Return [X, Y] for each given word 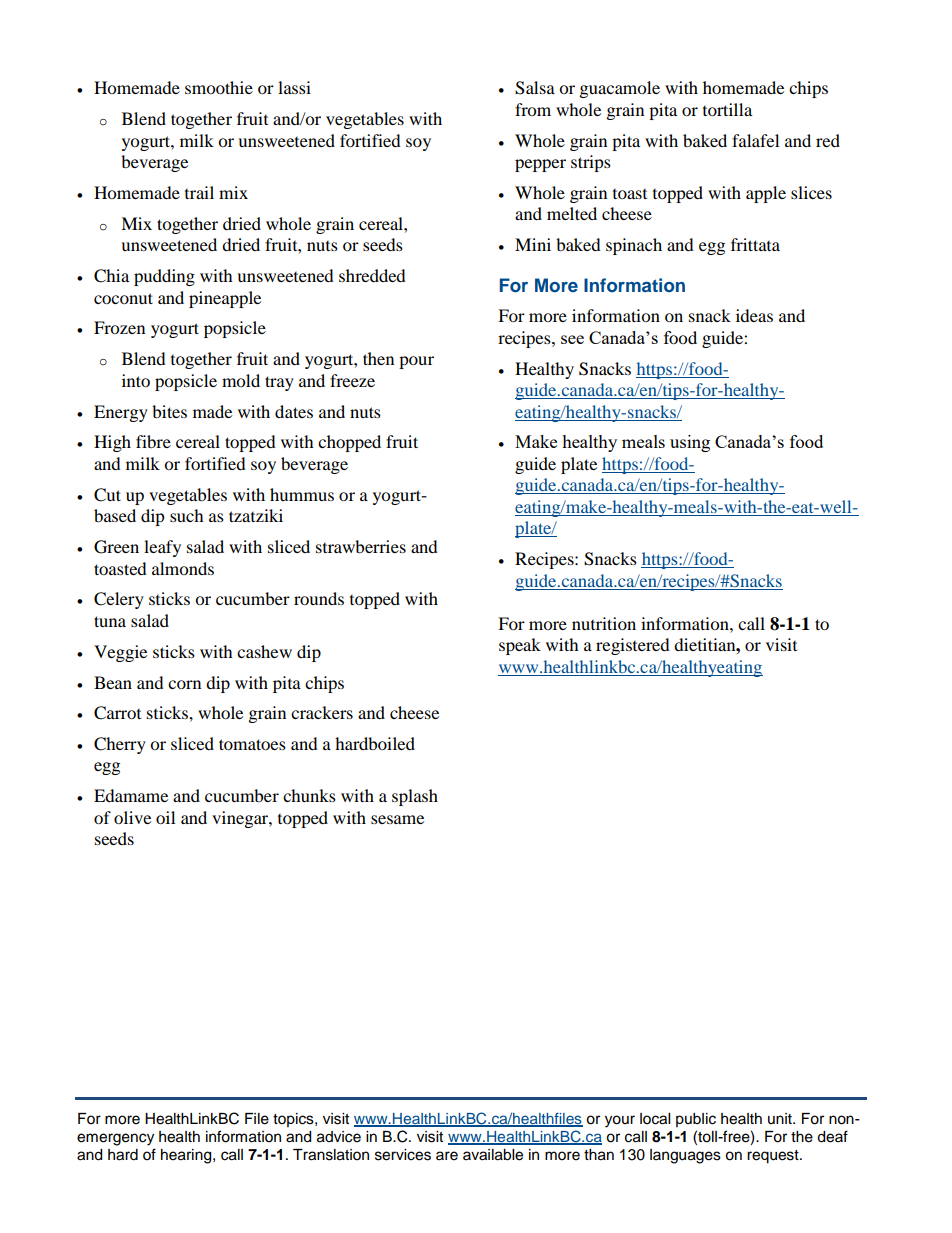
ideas [754, 315]
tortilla [727, 109]
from [533, 109]
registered [633, 646]
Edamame [131, 795]
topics [294, 1120]
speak [520, 646]
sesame [397, 819]
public [696, 1120]
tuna [110, 621]
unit [781, 1118]
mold [241, 380]
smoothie [219, 87]
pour [416, 362]
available [493, 1155]
